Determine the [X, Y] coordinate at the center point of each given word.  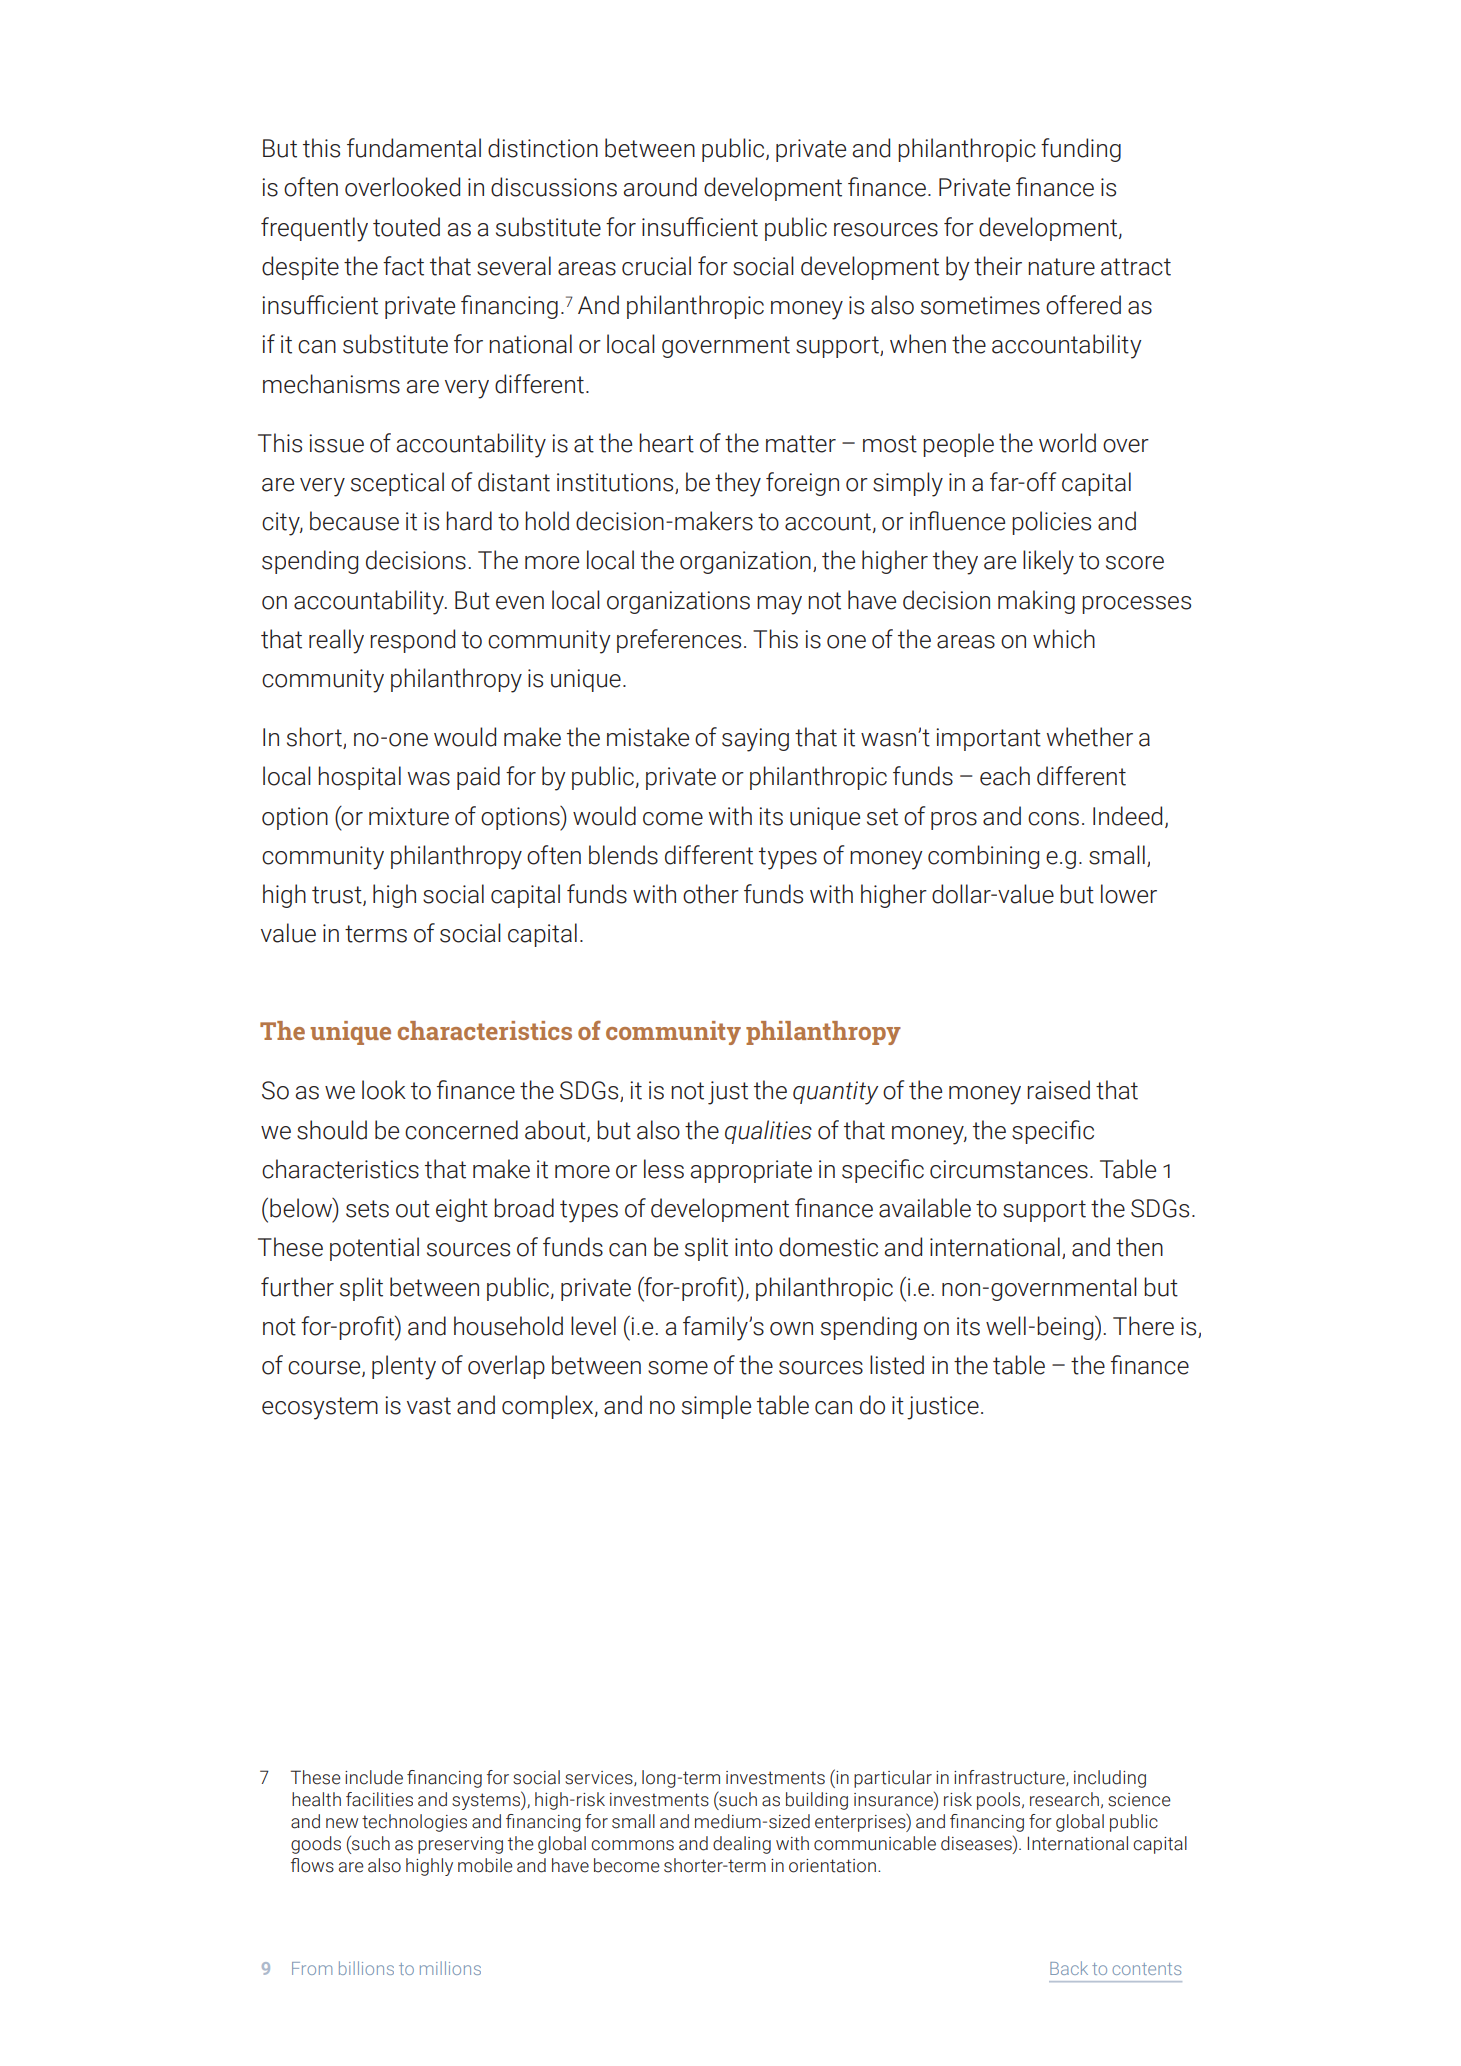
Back [1069, 1968]
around [660, 187]
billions [366, 1968]
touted [406, 227]
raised [1058, 1090]
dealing [742, 1845]
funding [1081, 150]
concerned [461, 1130]
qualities [768, 1132]
